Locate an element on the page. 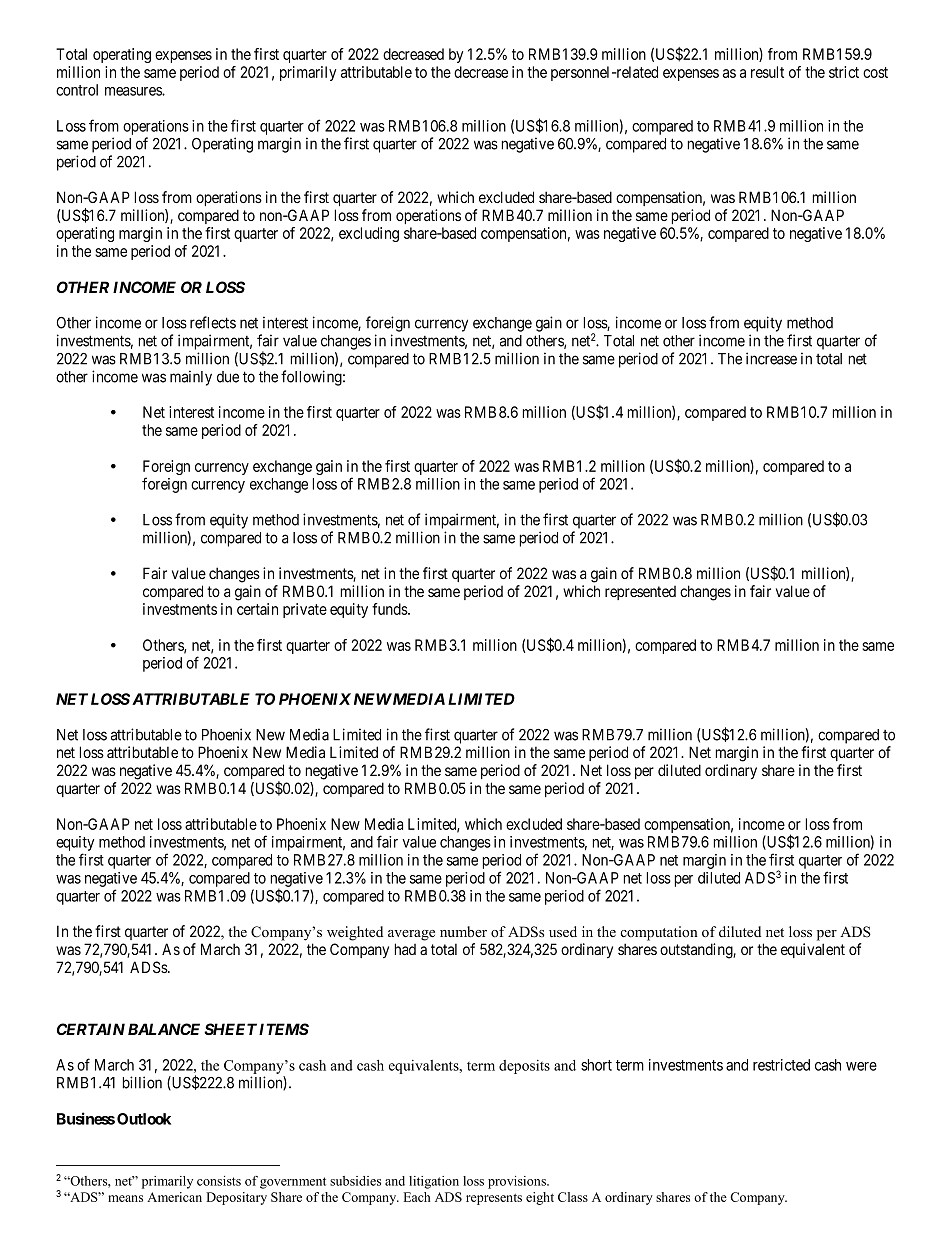 The height and width of the page is (1233, 952). increase is located at coordinates (771, 358).
